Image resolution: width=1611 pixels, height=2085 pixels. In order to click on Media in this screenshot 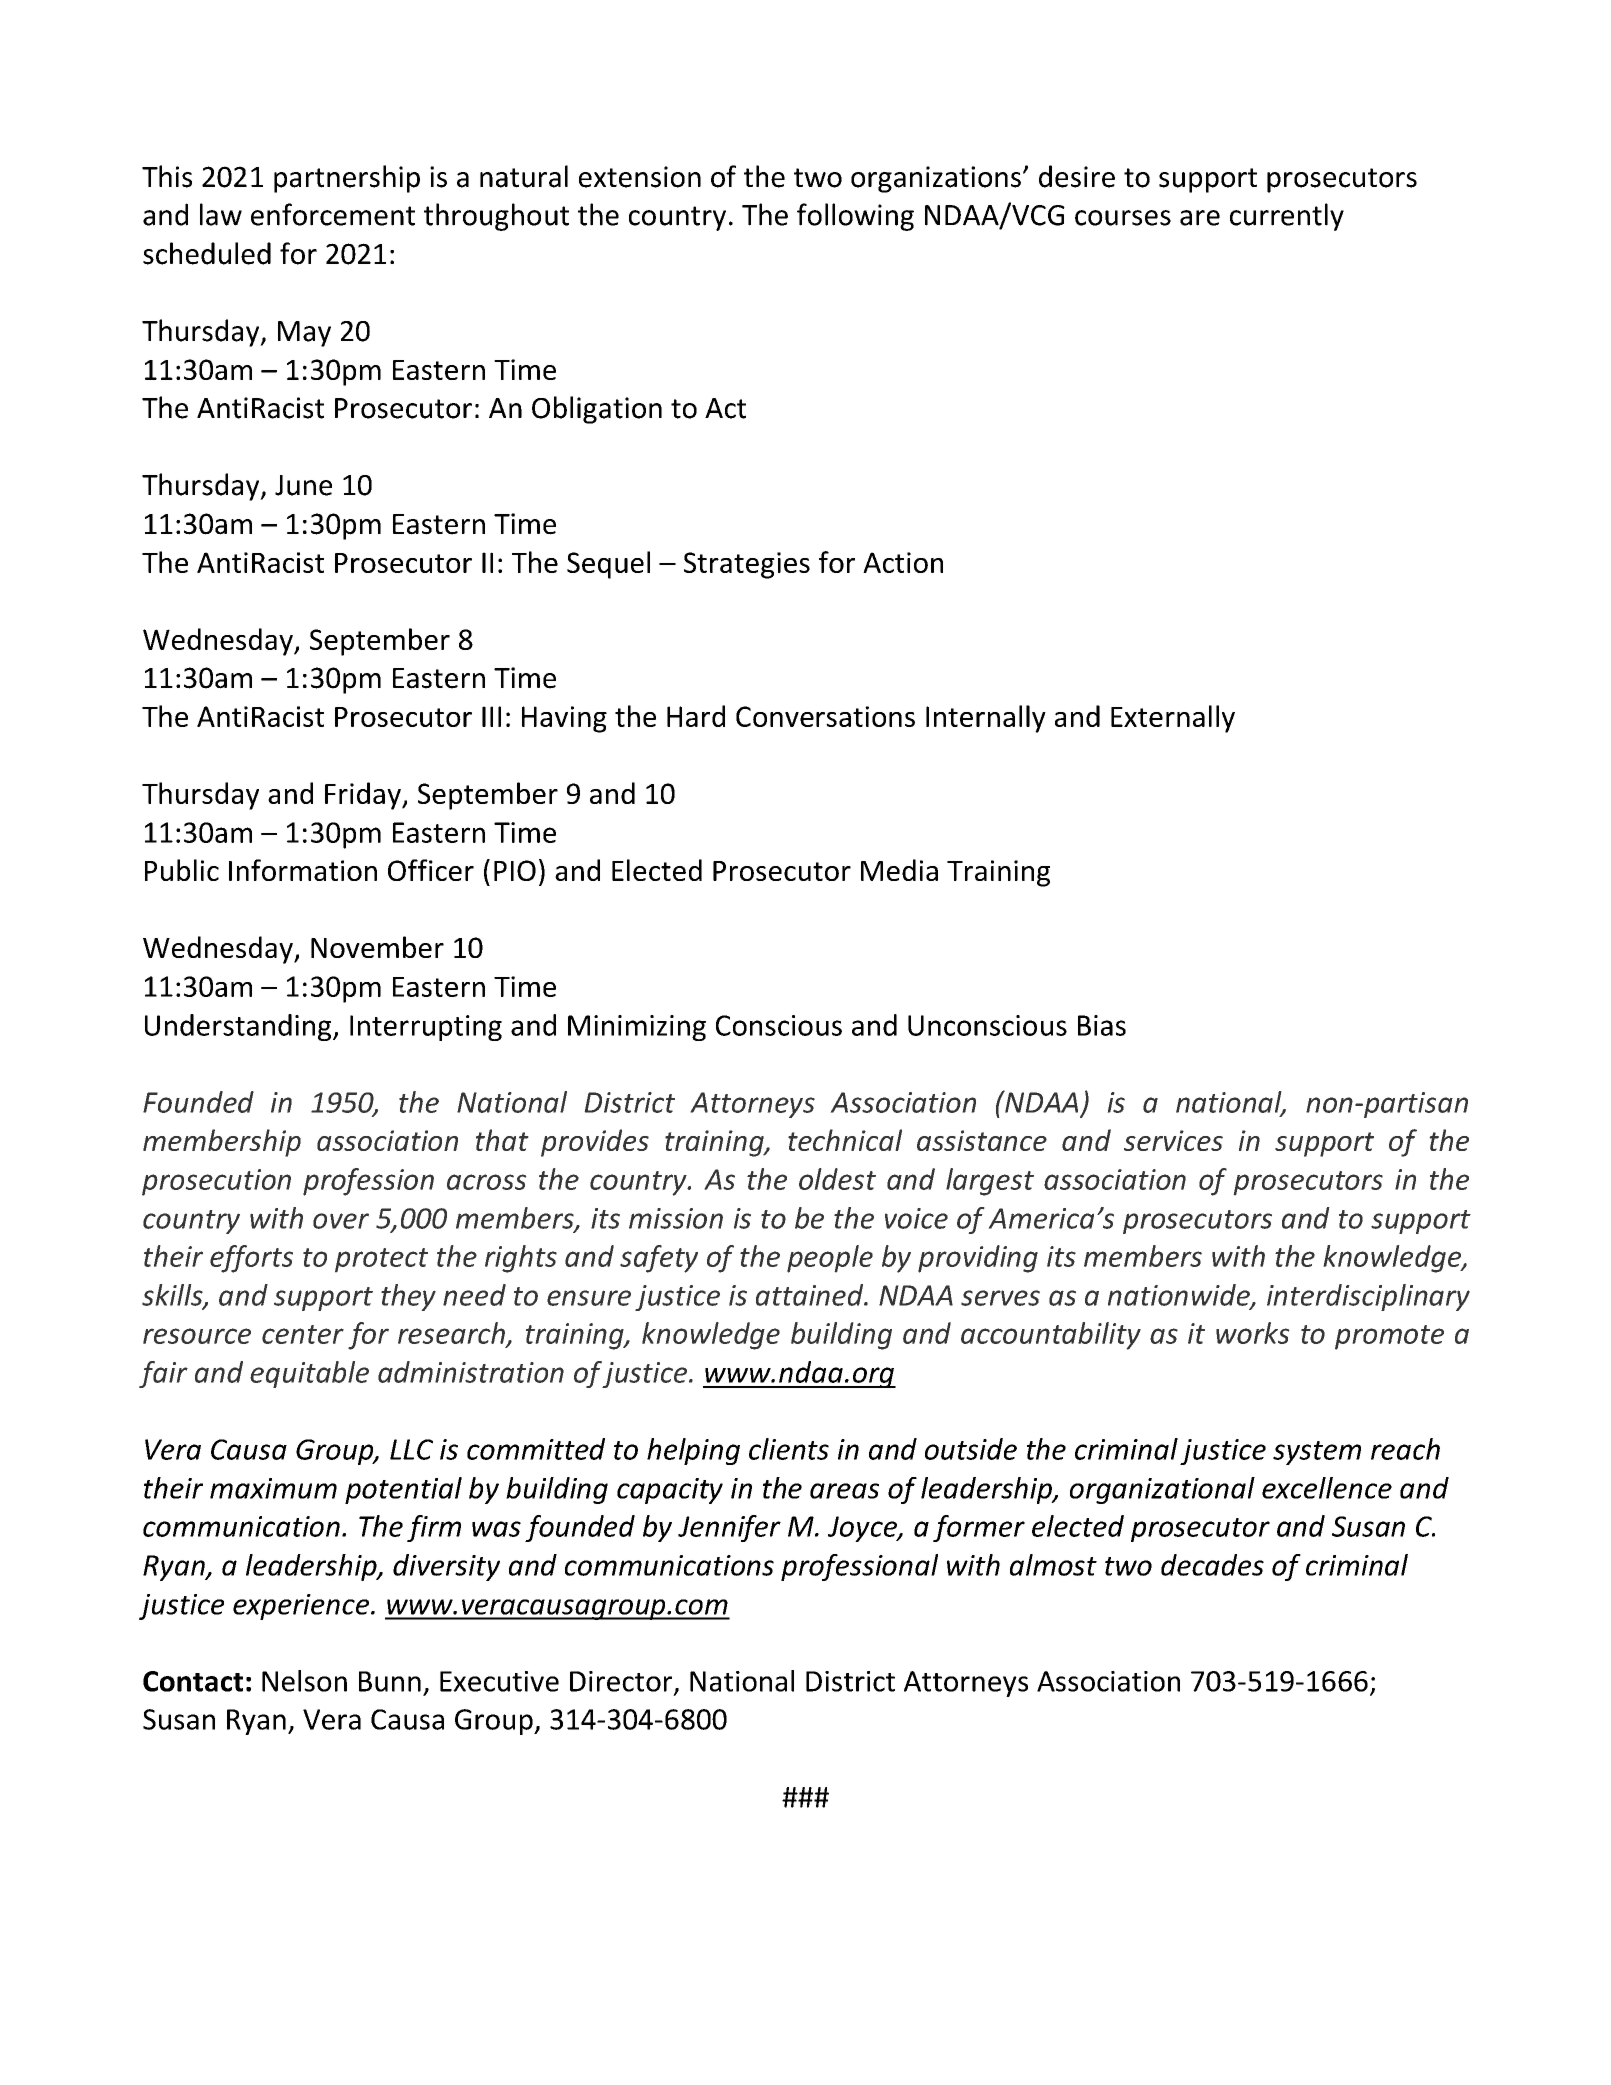, I will do `click(899, 870)`.
